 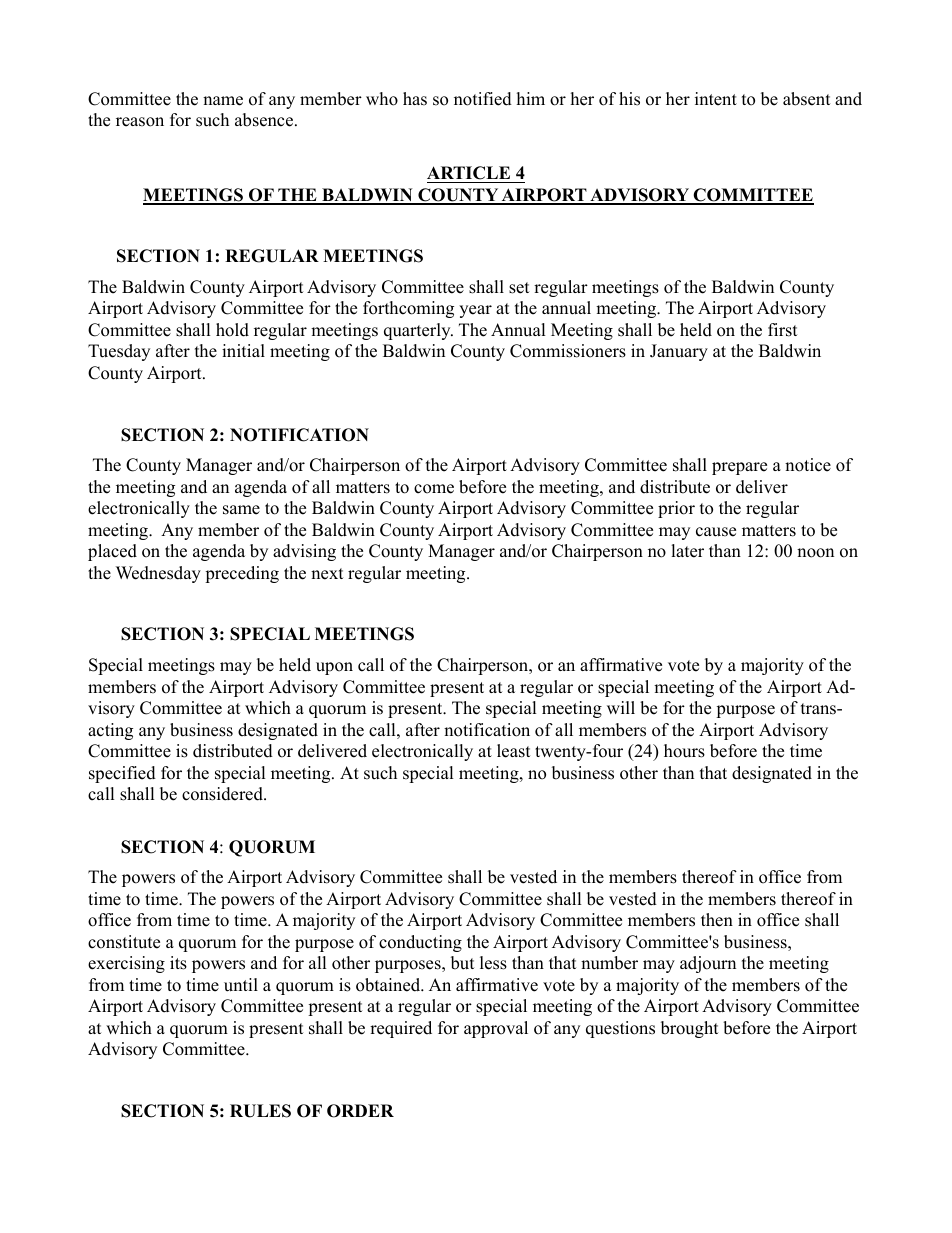 What do you see at coordinates (327, 574) in the document?
I see `next` at bounding box center [327, 574].
